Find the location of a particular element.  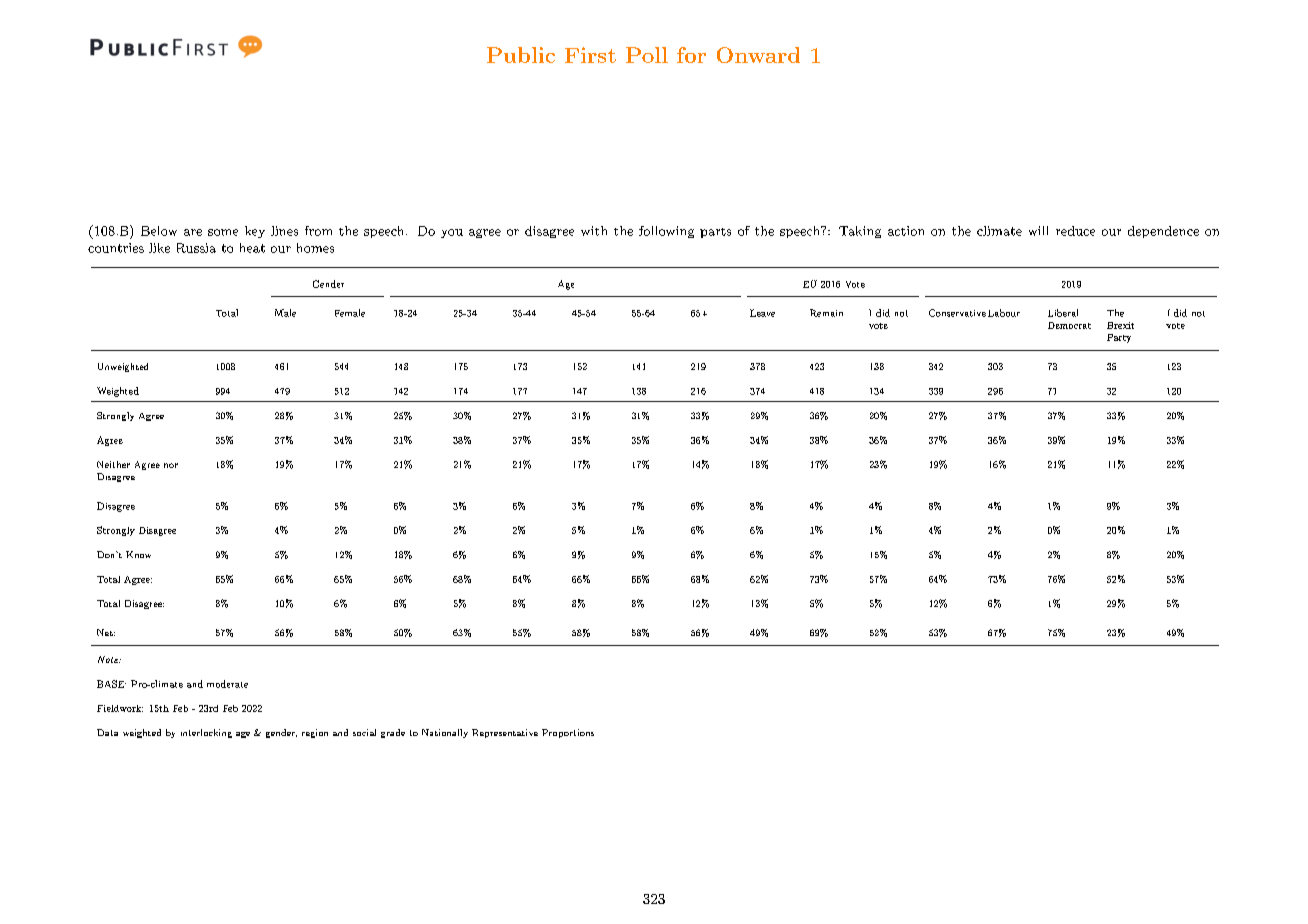

Know is located at coordinates (138, 554).
